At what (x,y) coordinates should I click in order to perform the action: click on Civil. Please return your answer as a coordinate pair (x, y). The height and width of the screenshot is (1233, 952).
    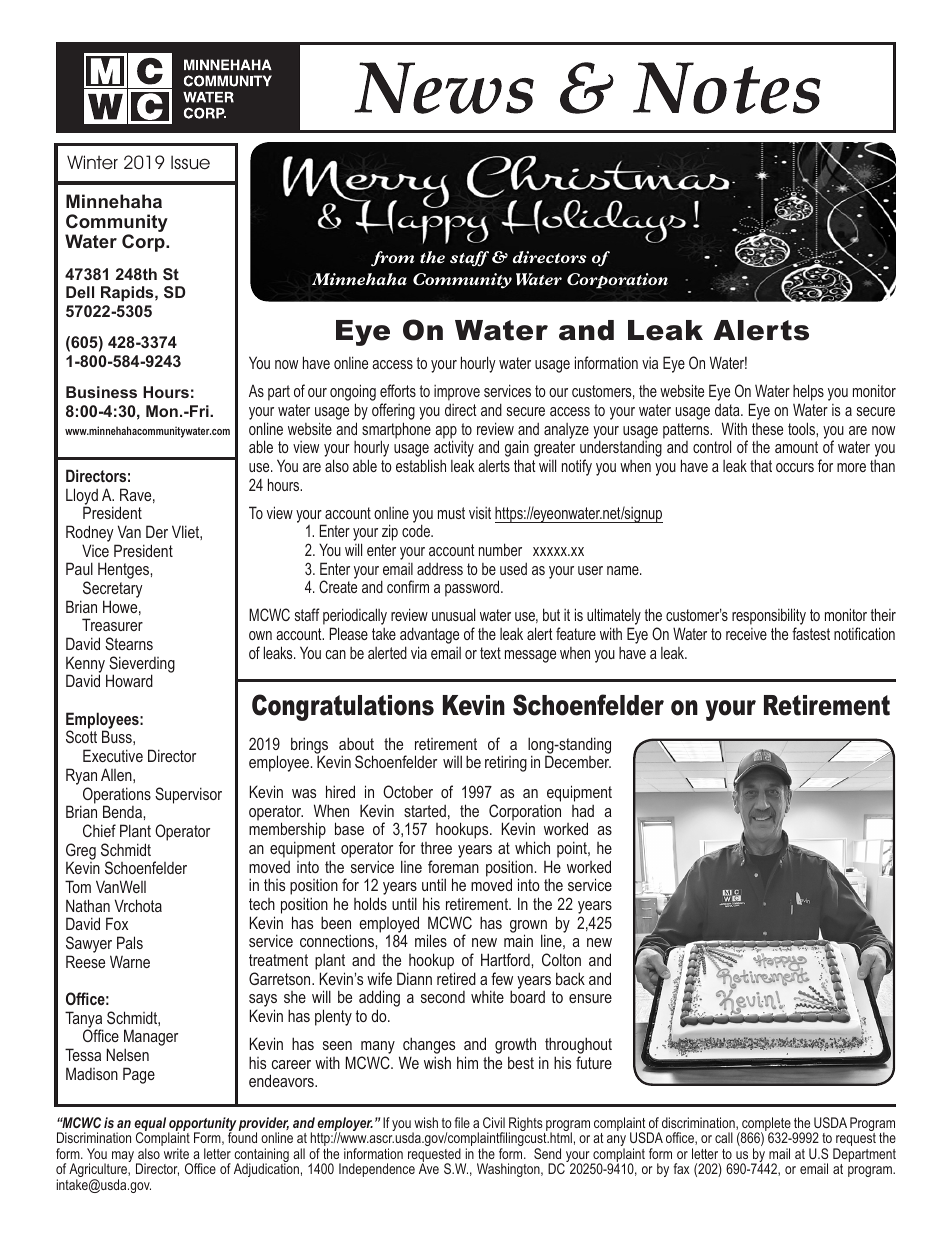
    Looking at the image, I should click on (494, 1122).
